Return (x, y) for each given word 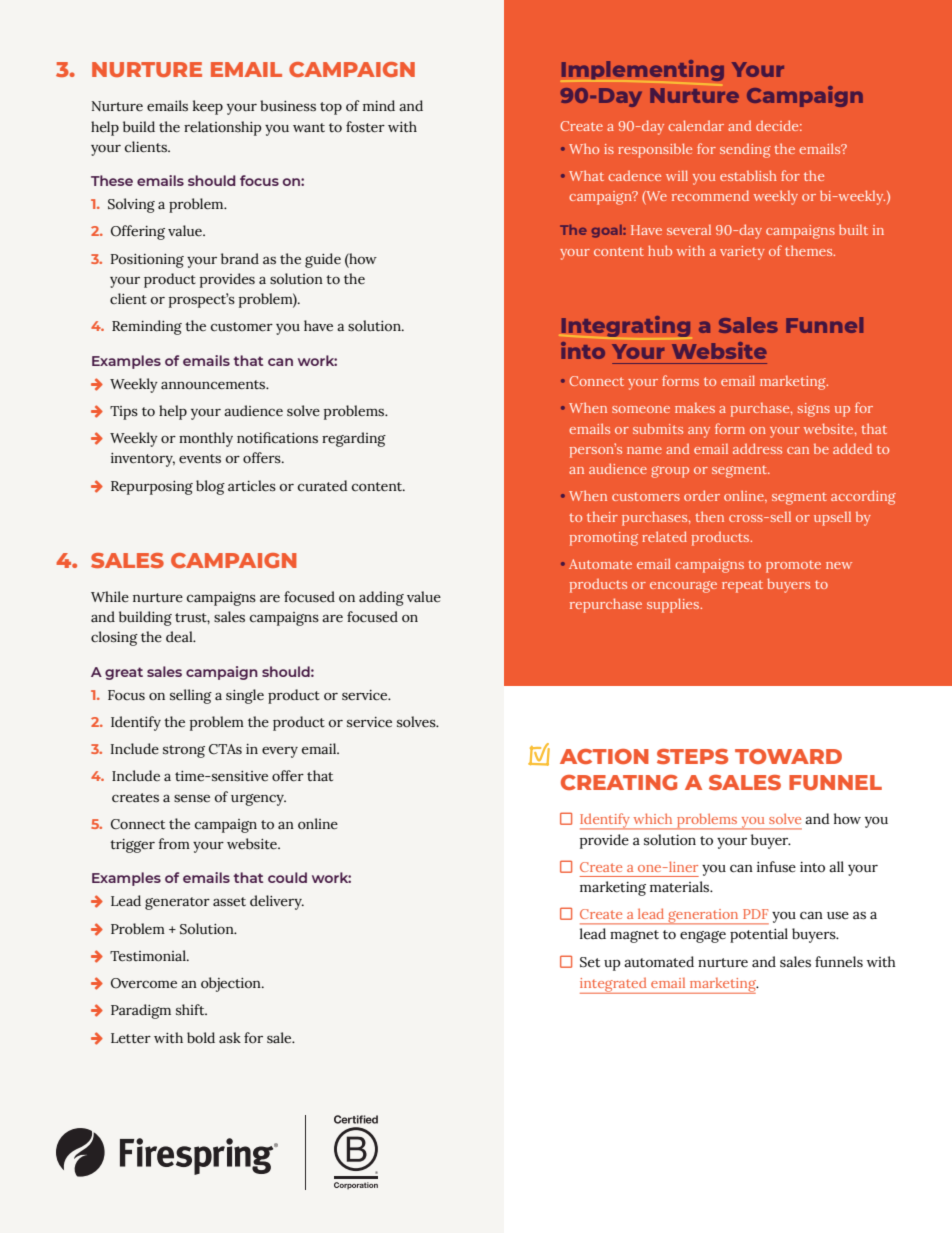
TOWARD (788, 756)
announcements (214, 385)
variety (742, 253)
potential (759, 935)
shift (191, 1010)
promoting (604, 539)
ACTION (604, 756)
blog (210, 487)
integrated (614, 985)
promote (793, 566)
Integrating (626, 326)
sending (745, 150)
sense (192, 798)
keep (208, 107)
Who (584, 148)
